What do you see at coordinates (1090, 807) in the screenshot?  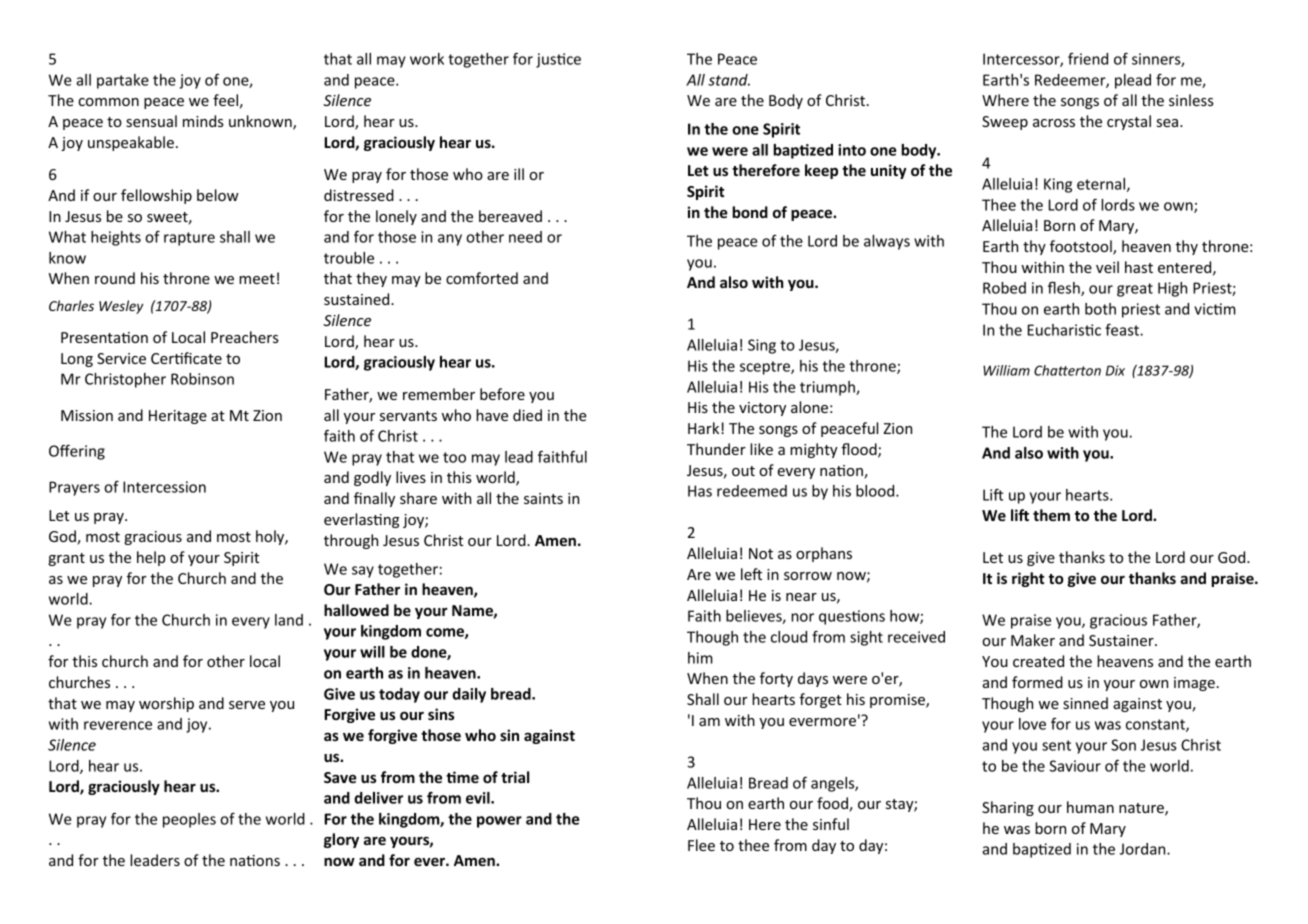 I see `human` at bounding box center [1090, 807].
